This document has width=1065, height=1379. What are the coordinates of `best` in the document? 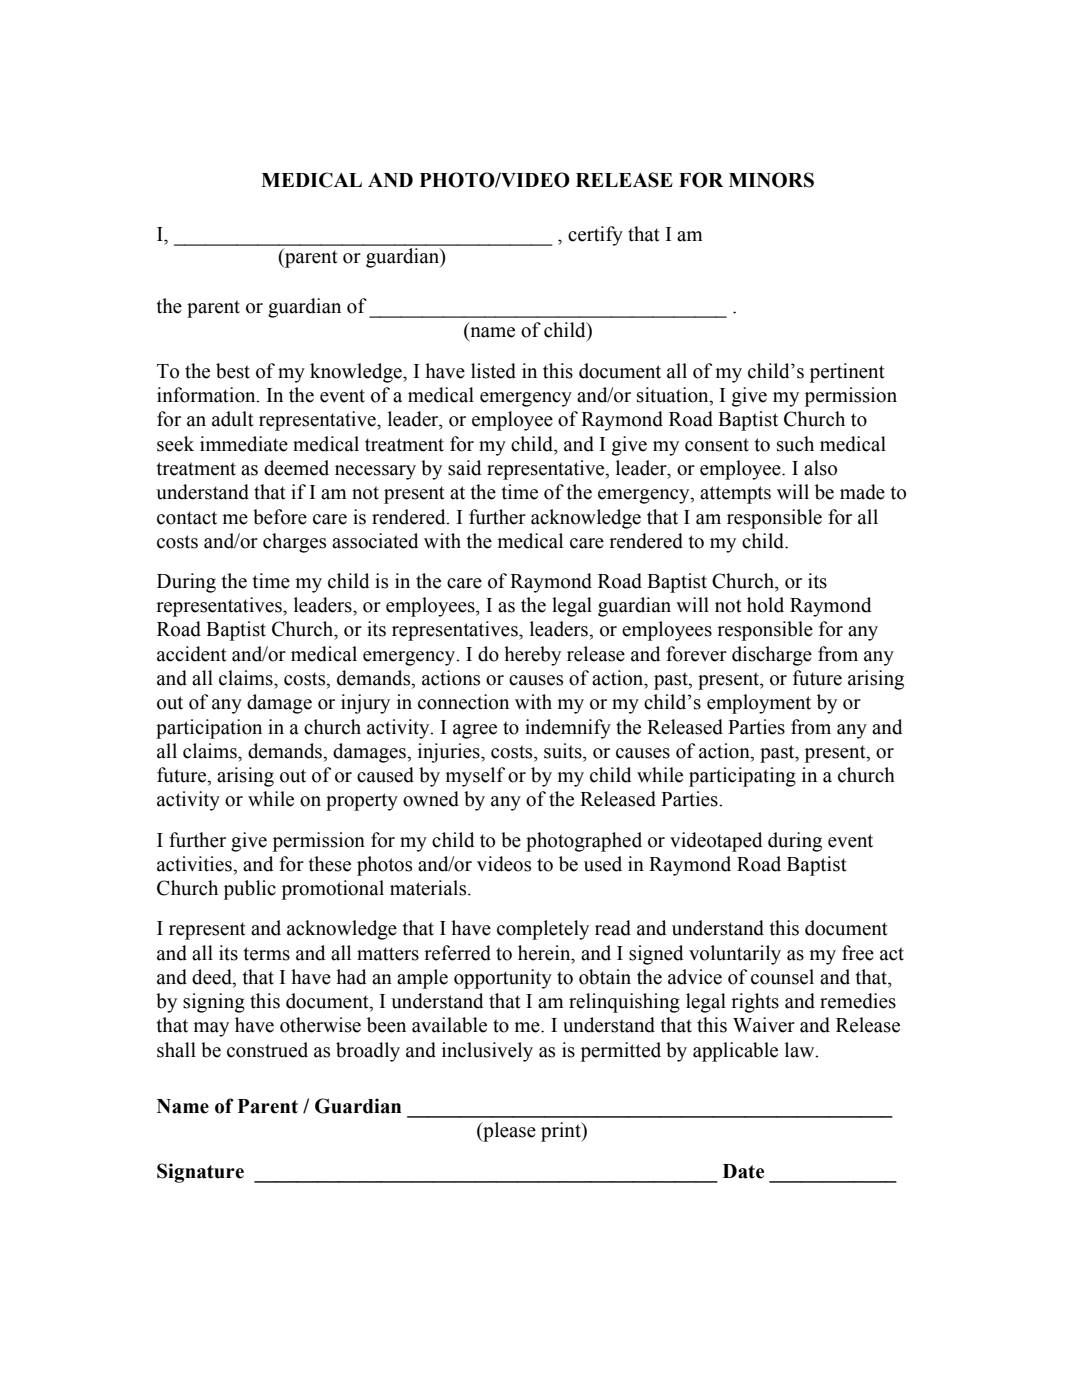 It's located at (233, 371).
